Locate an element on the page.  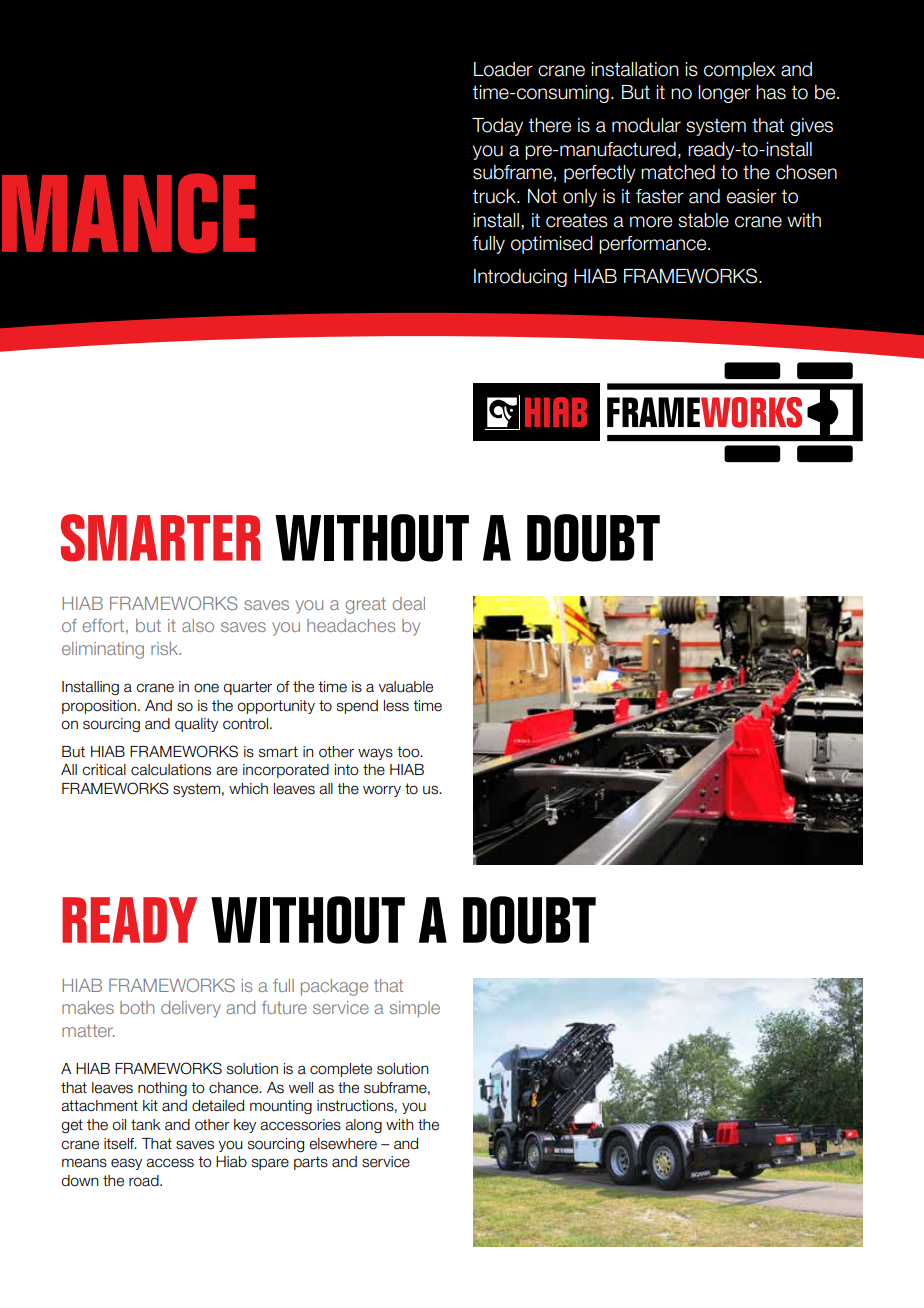
calculations is located at coordinates (171, 770).
